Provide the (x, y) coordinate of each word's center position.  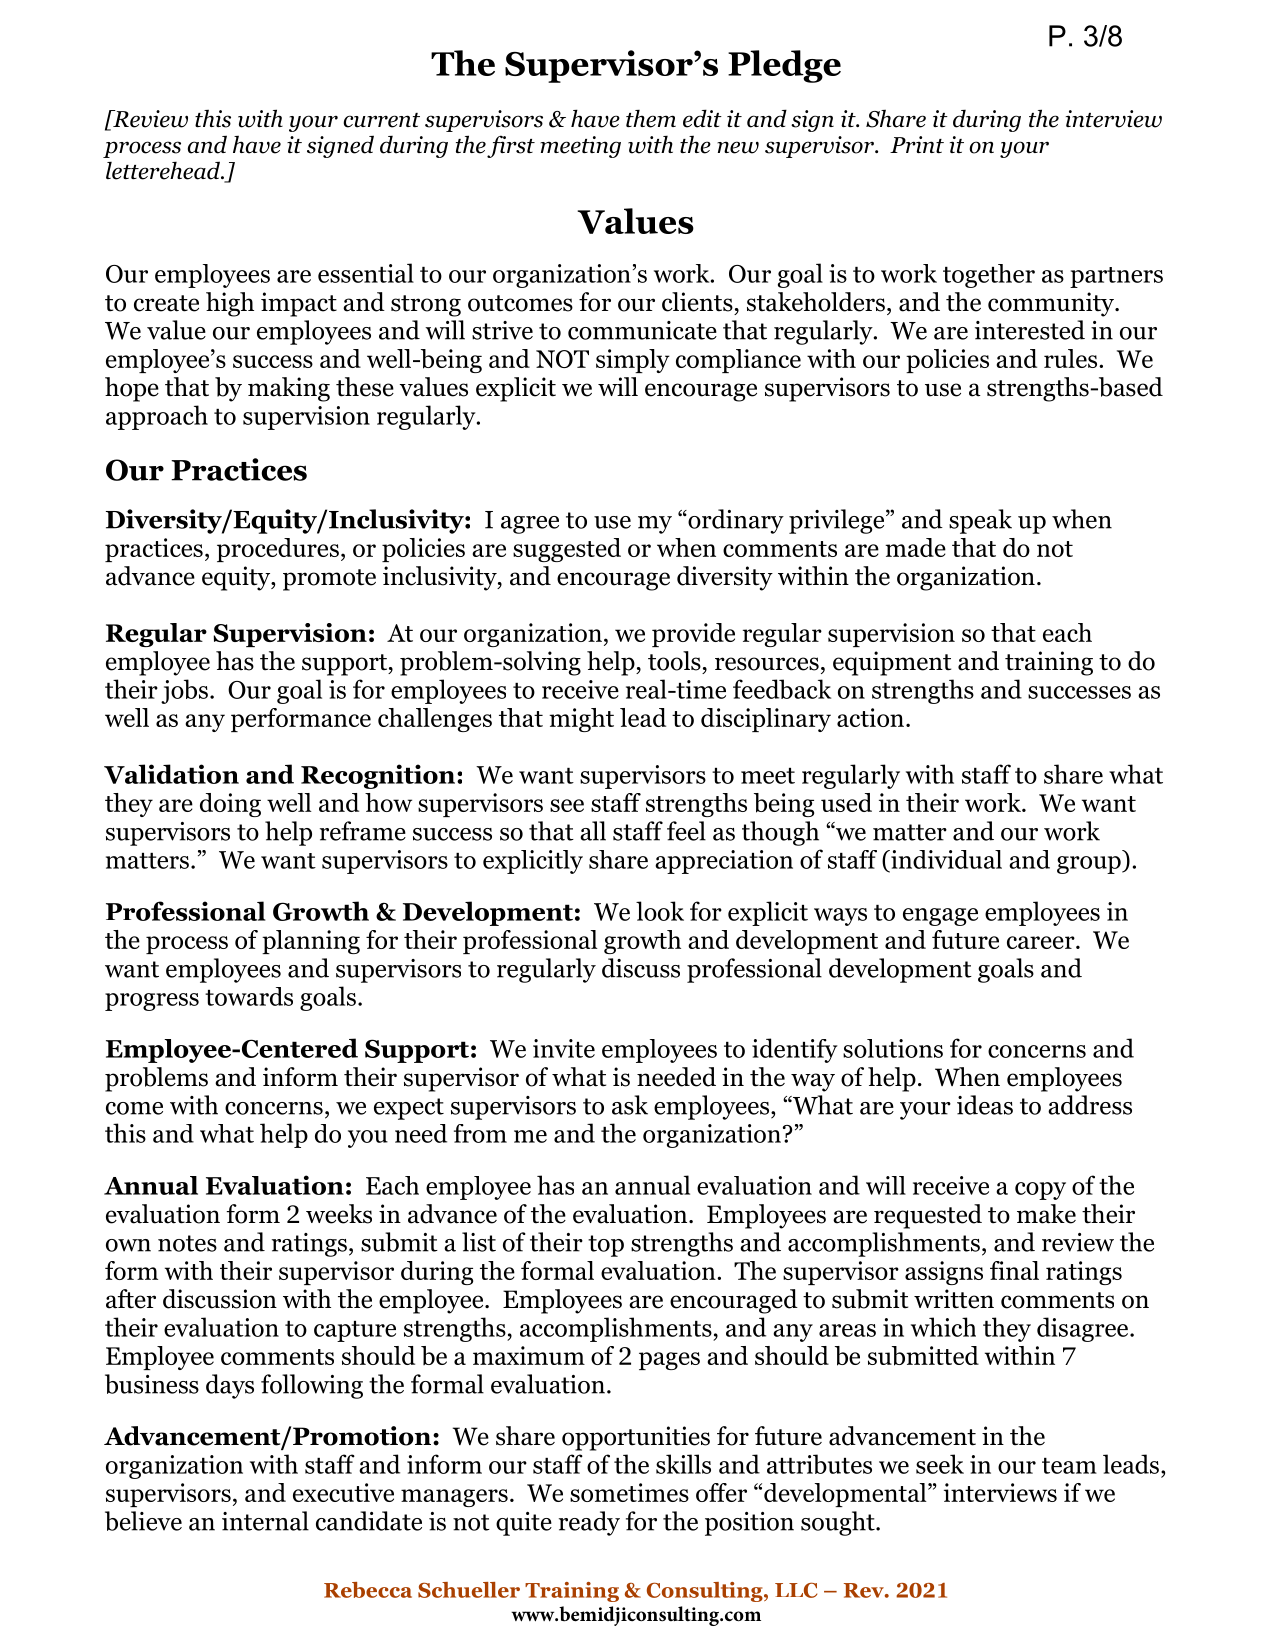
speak (980, 521)
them (651, 119)
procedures (278, 550)
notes (187, 1243)
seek (940, 1464)
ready (589, 1523)
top (606, 1246)
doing (230, 805)
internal (265, 1521)
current (381, 120)
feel (686, 831)
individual (945, 859)
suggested (567, 550)
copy (1040, 1191)
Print (917, 144)
